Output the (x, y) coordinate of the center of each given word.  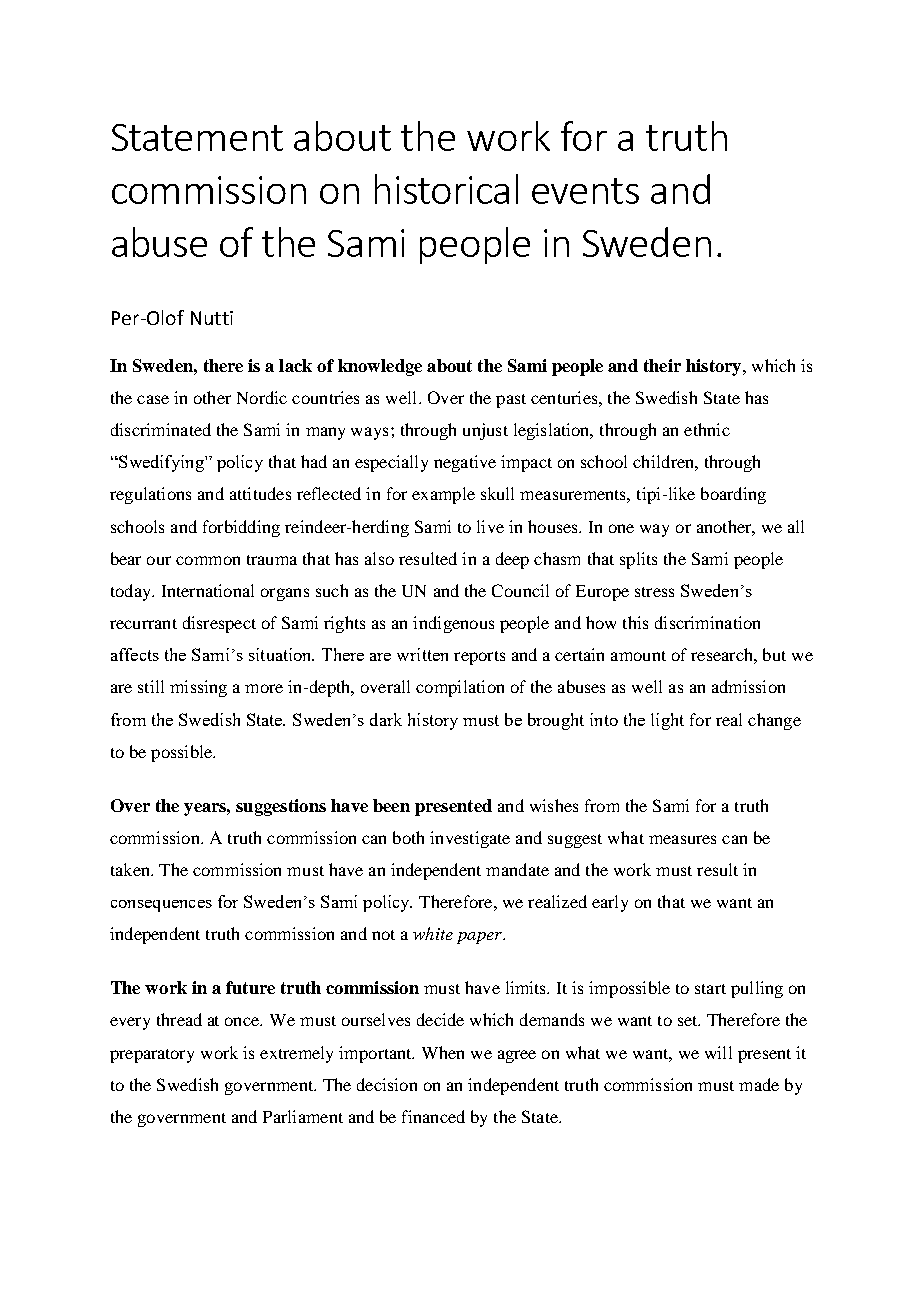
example (443, 495)
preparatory (152, 1056)
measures (682, 839)
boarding (733, 495)
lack (295, 365)
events (585, 191)
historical (446, 189)
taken (131, 869)
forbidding (241, 528)
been (391, 805)
